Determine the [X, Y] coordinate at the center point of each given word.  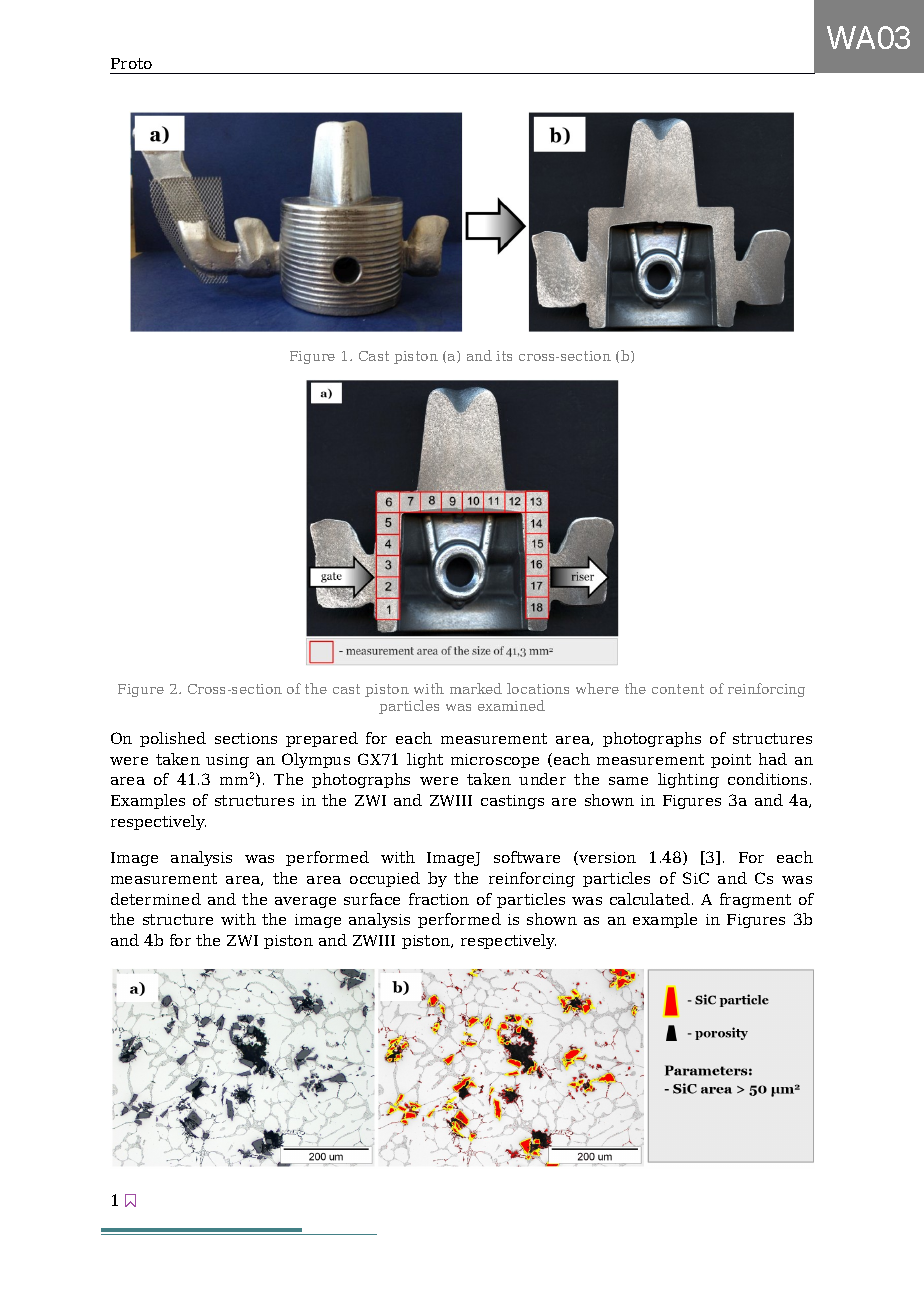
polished [173, 739]
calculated [650, 899]
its [504, 356]
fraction [439, 899]
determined [156, 899]
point [731, 761]
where [597, 688]
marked [476, 688]
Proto [131, 63]
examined [511, 705]
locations [538, 688]
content [678, 689]
